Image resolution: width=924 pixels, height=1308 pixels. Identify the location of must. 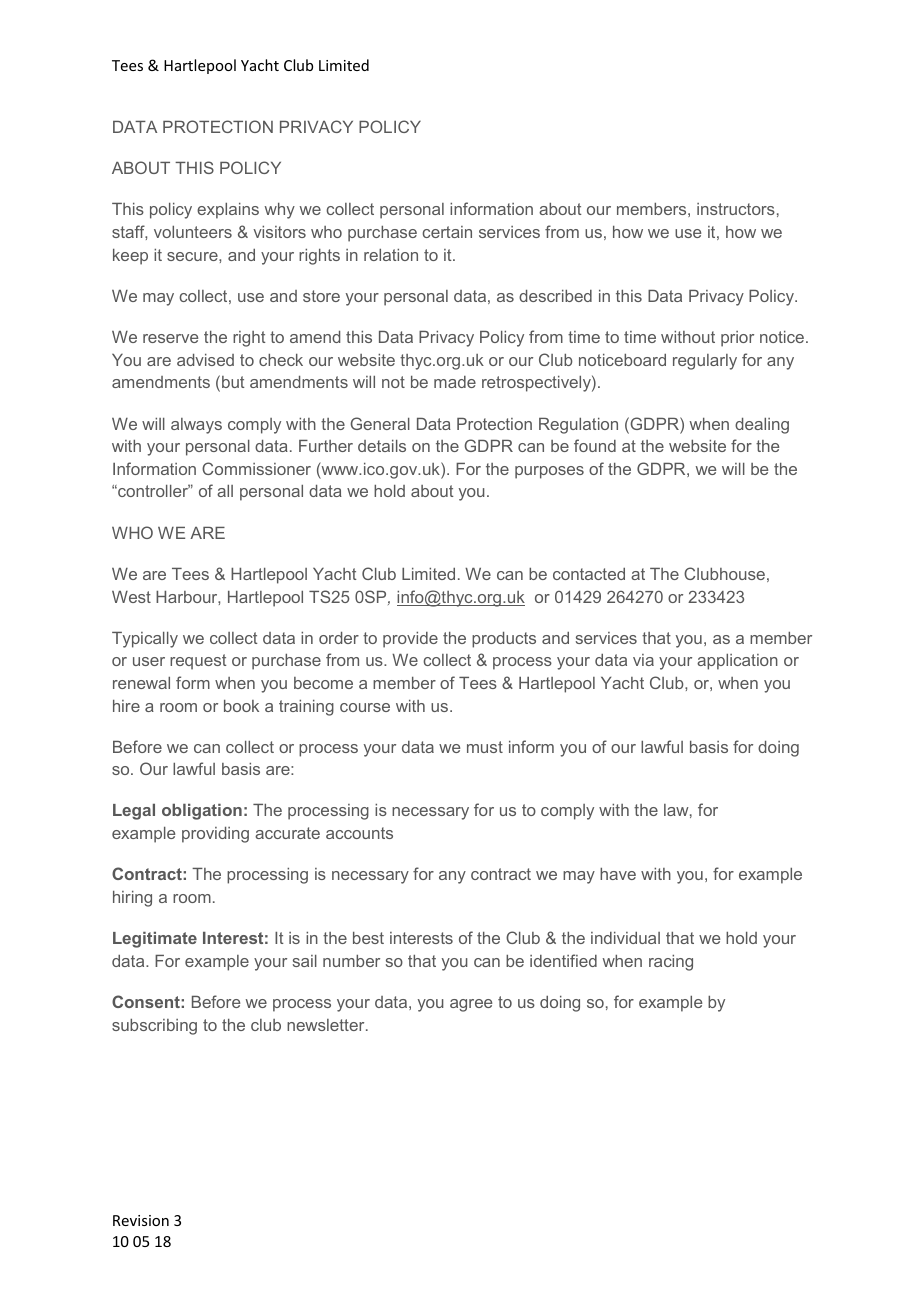
(485, 747).
